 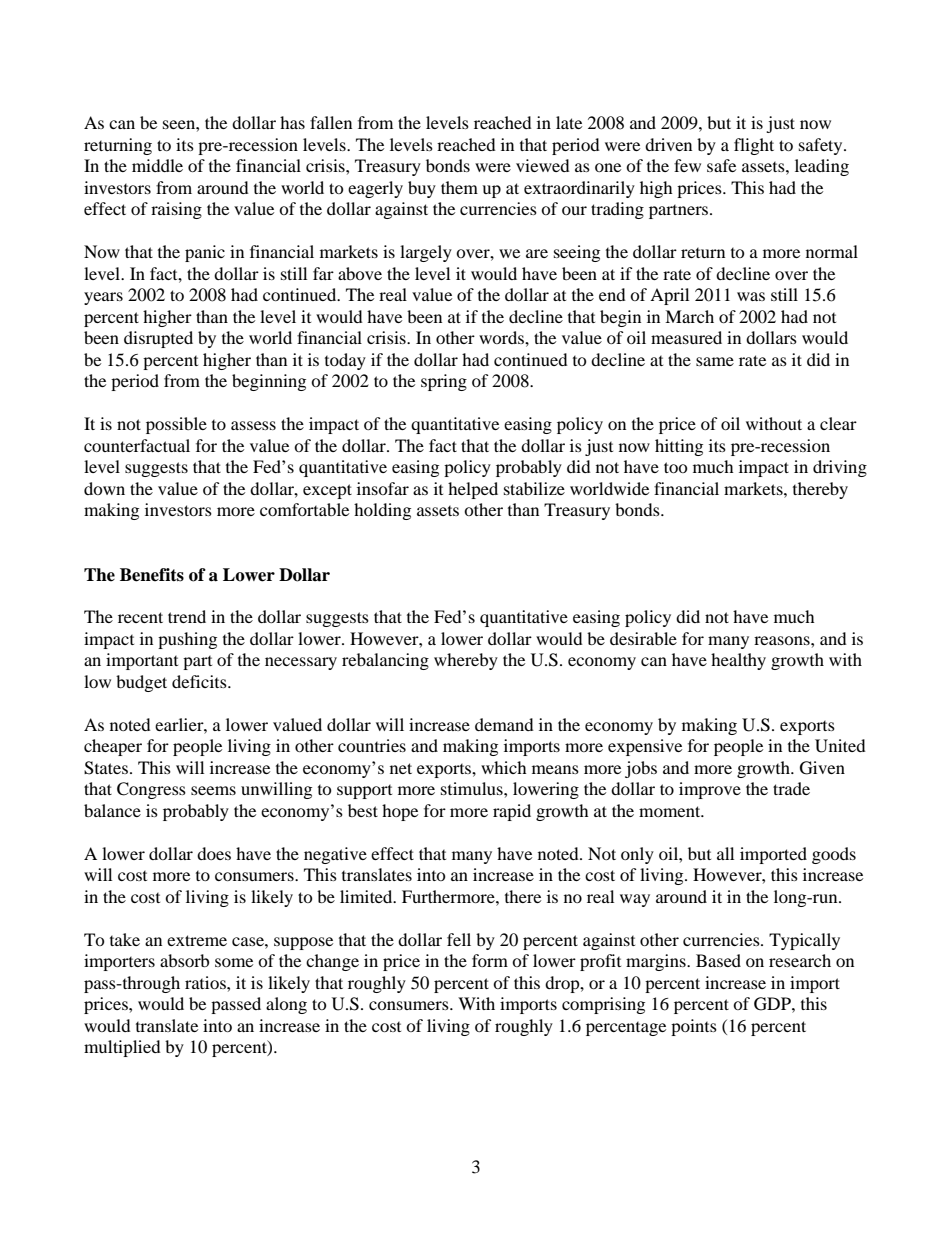 What do you see at coordinates (754, 146) in the screenshot?
I see `flight` at bounding box center [754, 146].
